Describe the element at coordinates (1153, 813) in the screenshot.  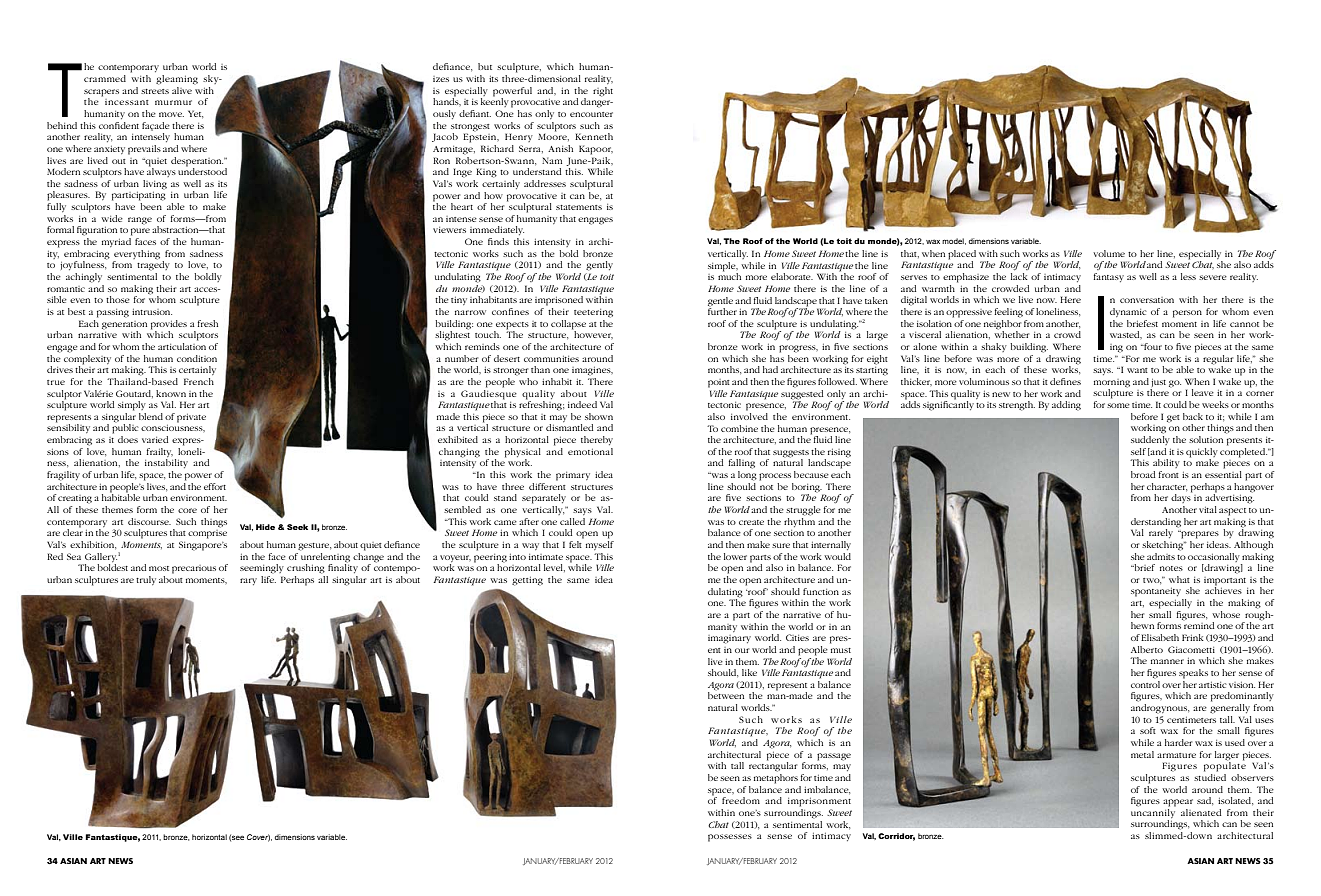
I see `uncannily` at that location.
